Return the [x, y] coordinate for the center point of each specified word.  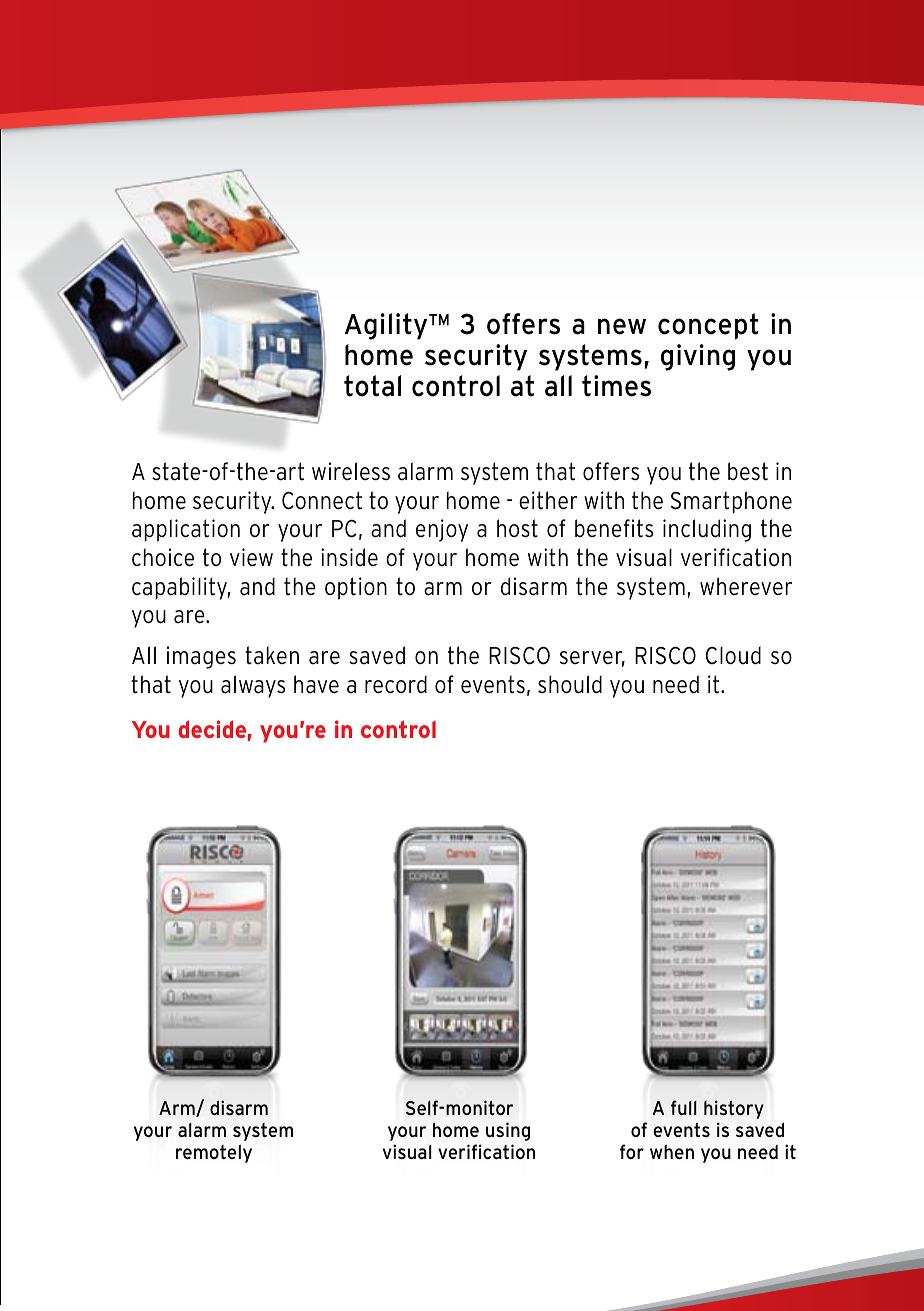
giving [698, 357]
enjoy [442, 530]
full [684, 1107]
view [251, 557]
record [396, 684]
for [632, 1151]
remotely [214, 1154]
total [372, 386]
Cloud [733, 655]
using [508, 1131]
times [616, 386]
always [253, 686]
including [707, 530]
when [672, 1152]
